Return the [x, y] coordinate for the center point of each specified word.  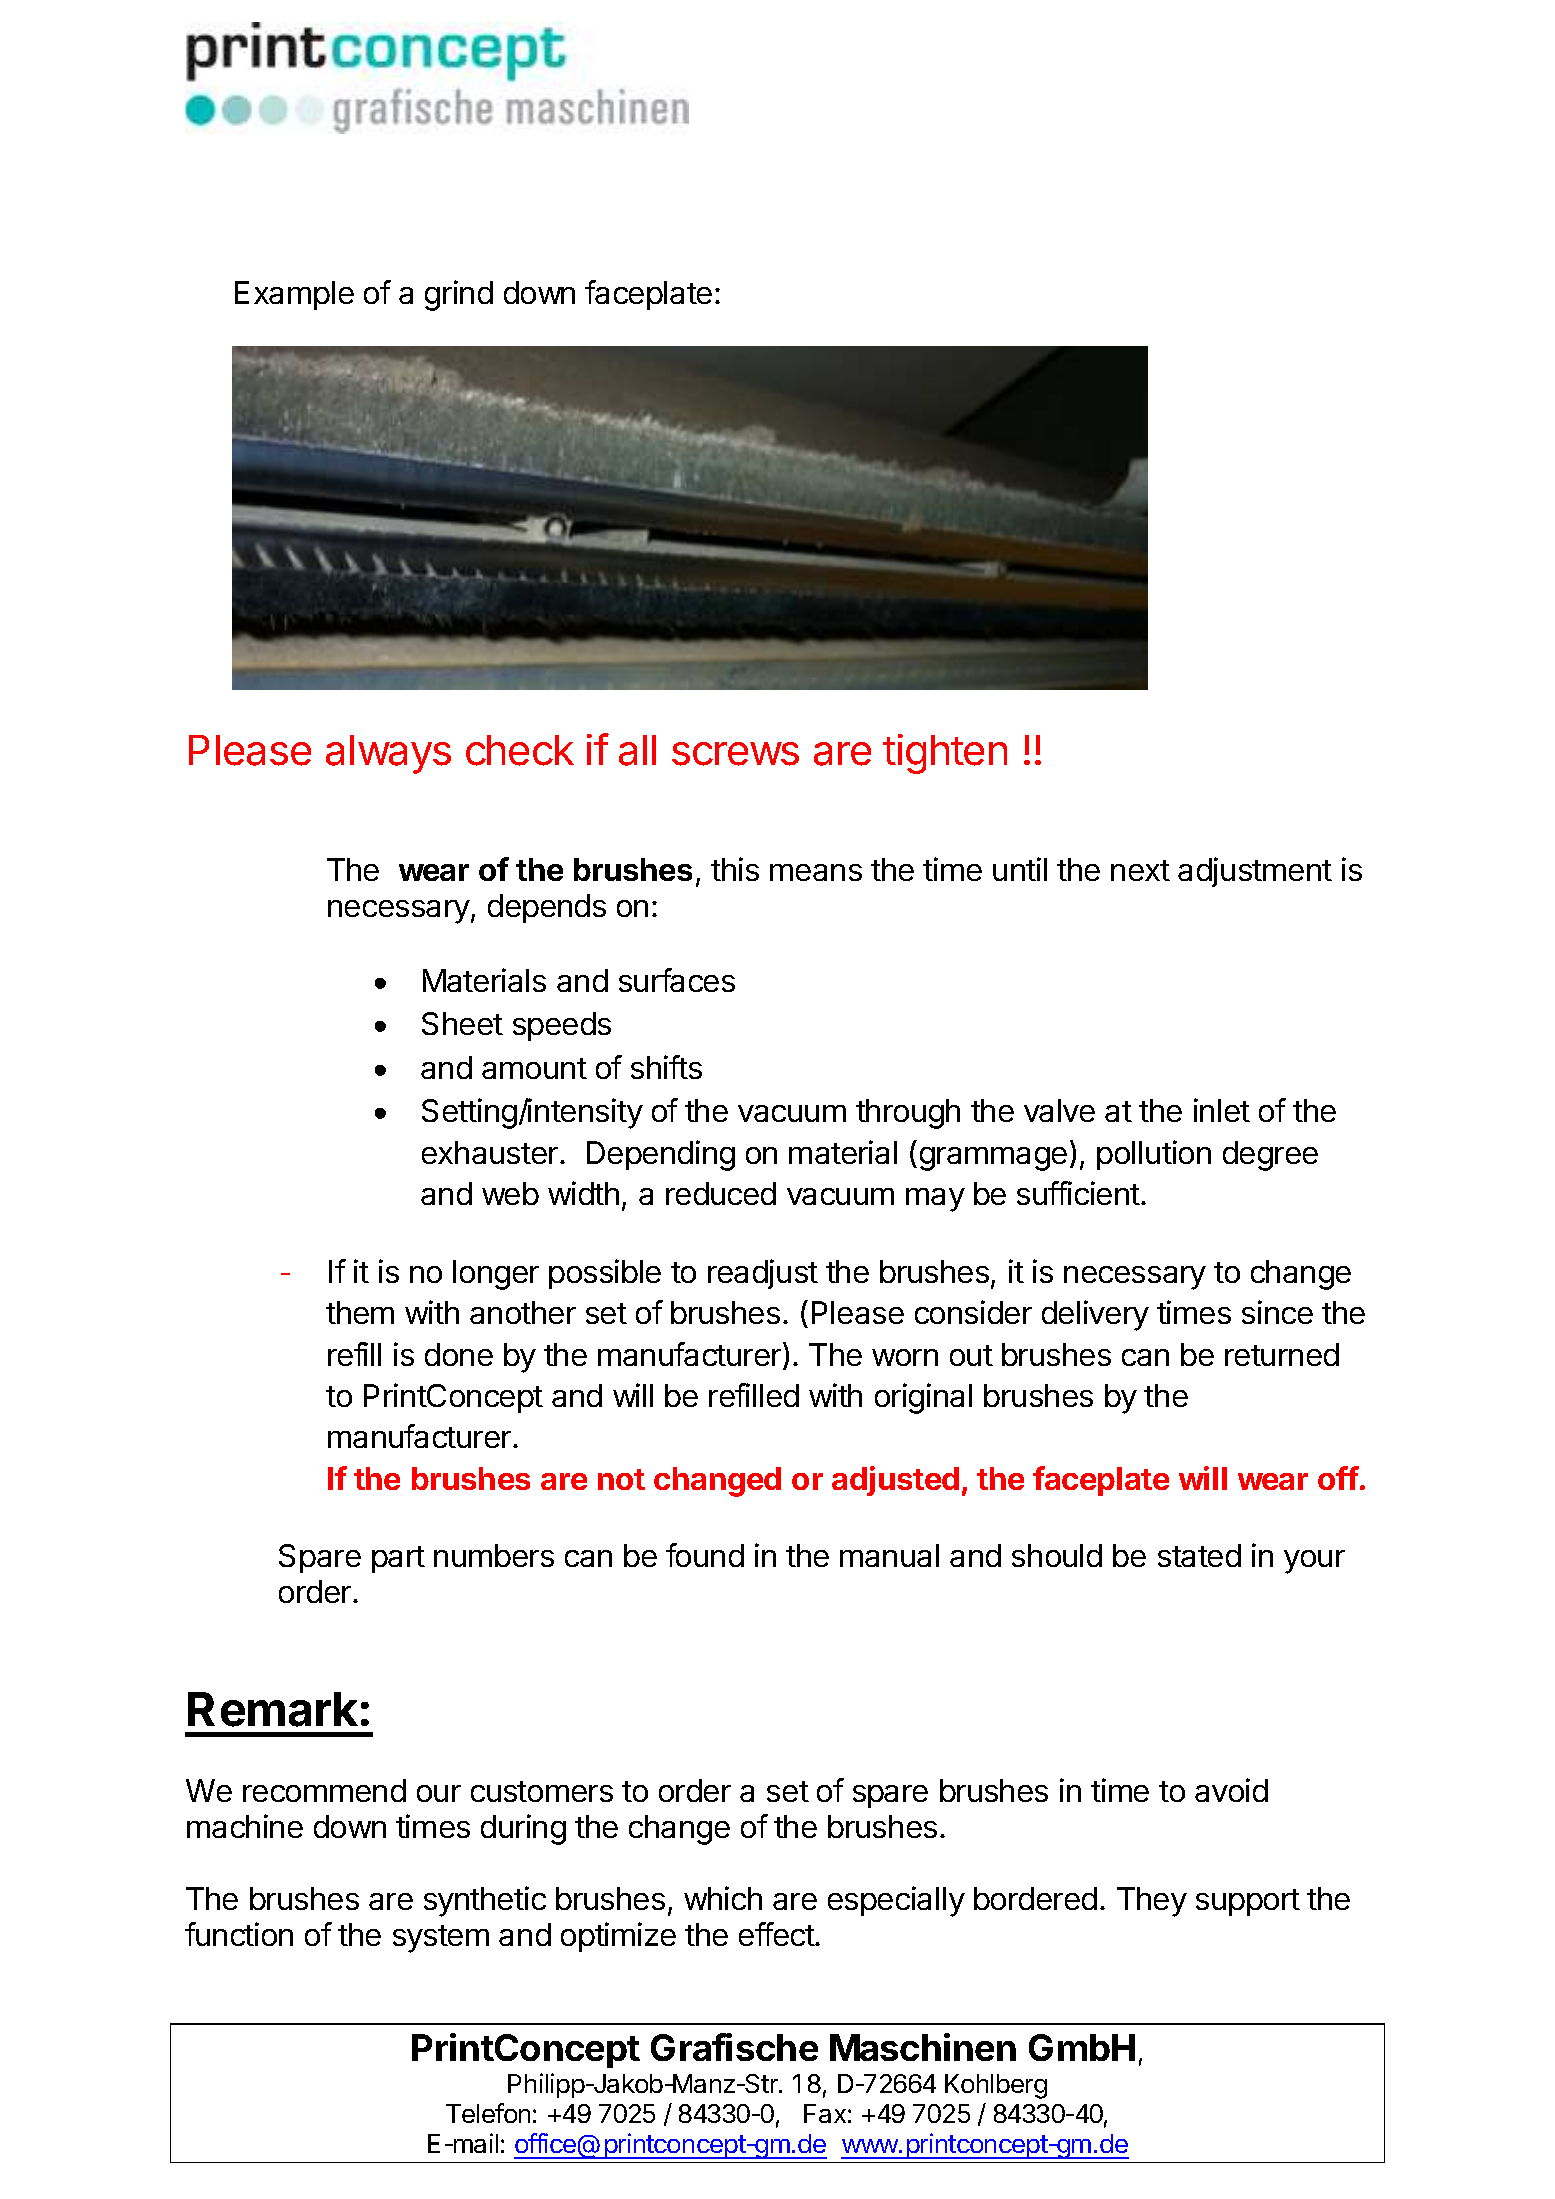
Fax [825, 2113]
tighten [945, 754]
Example [294, 295]
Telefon [488, 2113]
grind [459, 295]
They [1152, 1902]
